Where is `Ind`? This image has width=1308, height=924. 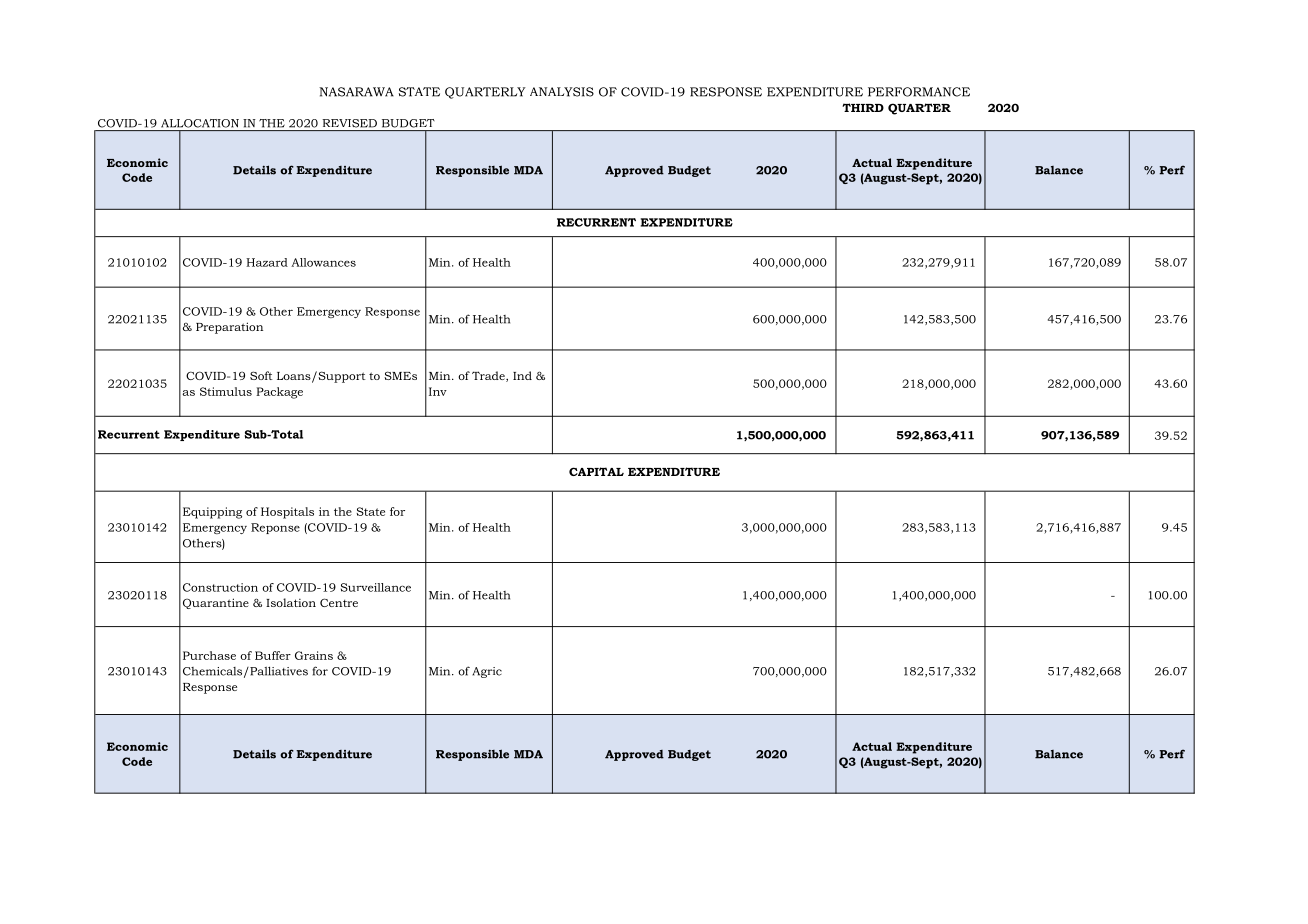
Ind is located at coordinates (522, 375).
